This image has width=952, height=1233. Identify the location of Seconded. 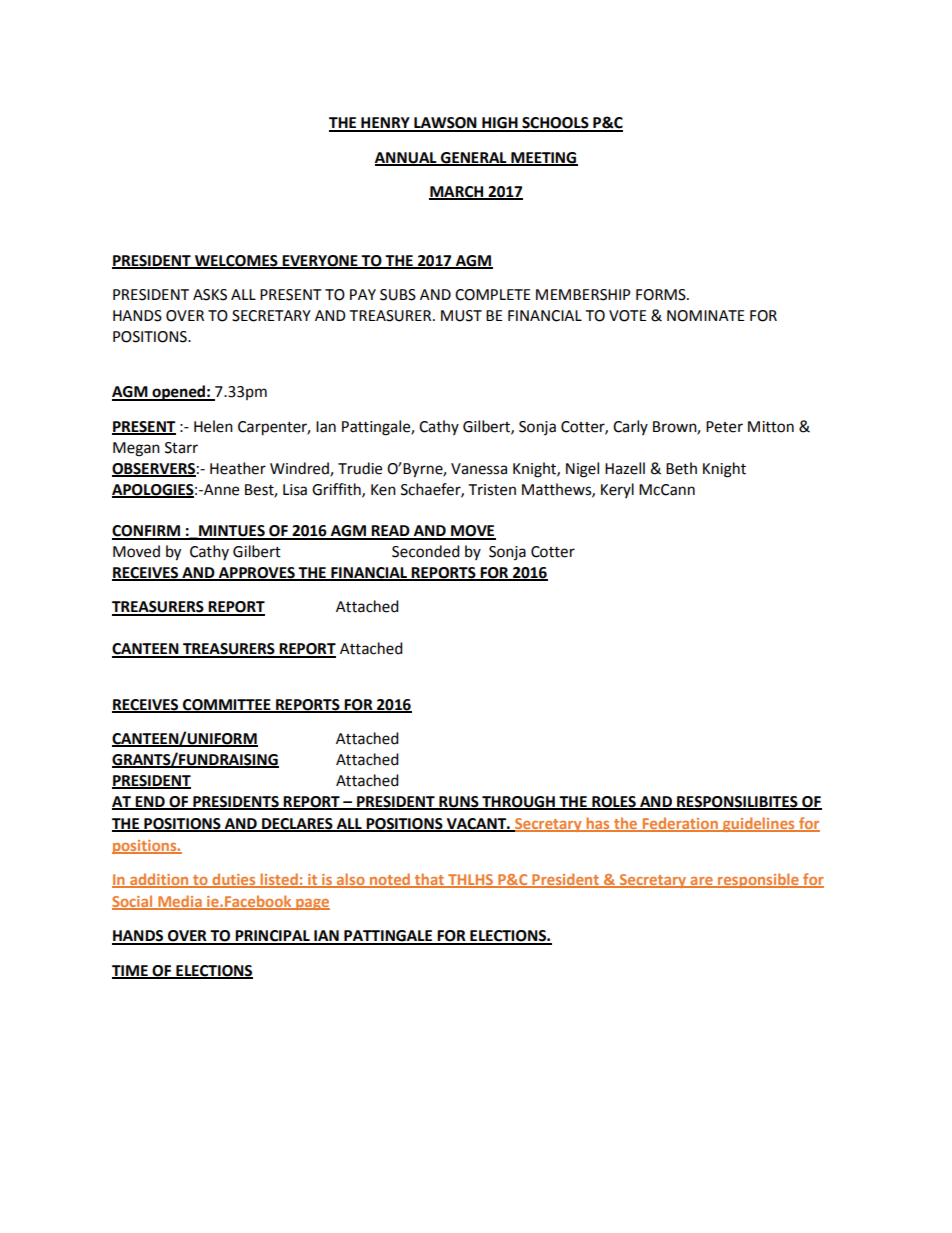
(426, 551).
